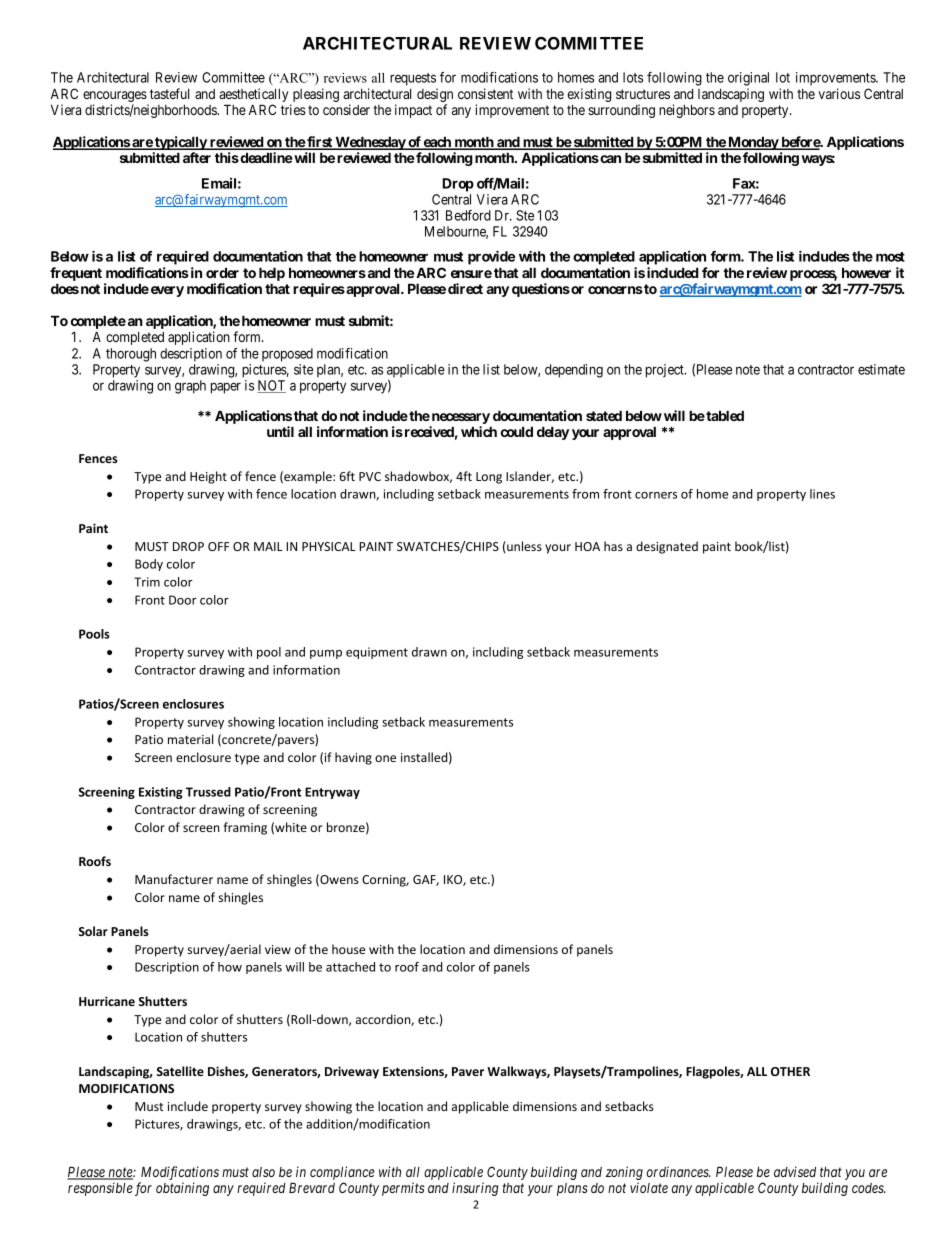 This screenshot has width=952, height=1233. What do you see at coordinates (174, 879) in the screenshot?
I see `Manufacturer` at bounding box center [174, 879].
